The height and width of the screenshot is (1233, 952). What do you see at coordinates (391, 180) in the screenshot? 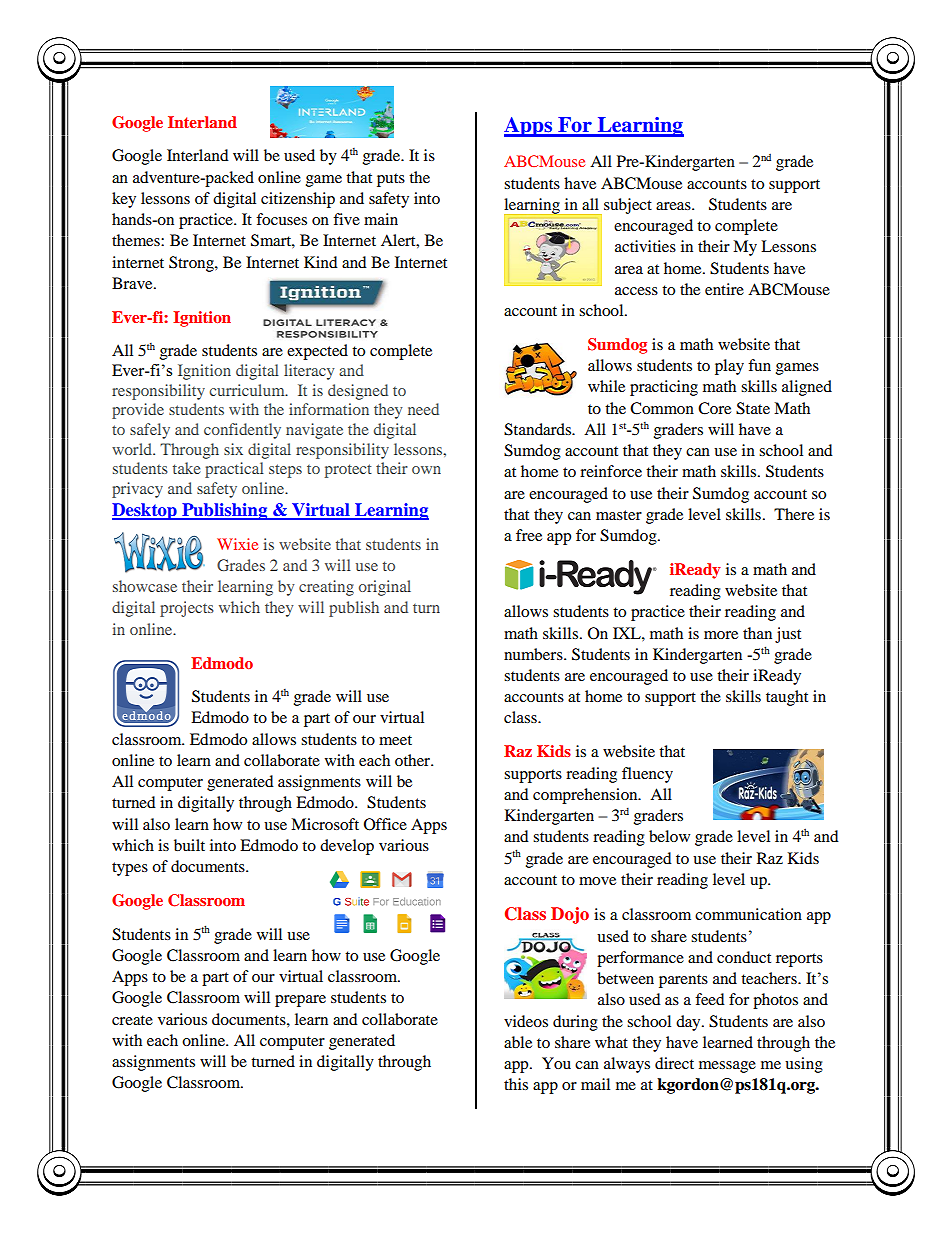
I see `puts` at bounding box center [391, 180].
